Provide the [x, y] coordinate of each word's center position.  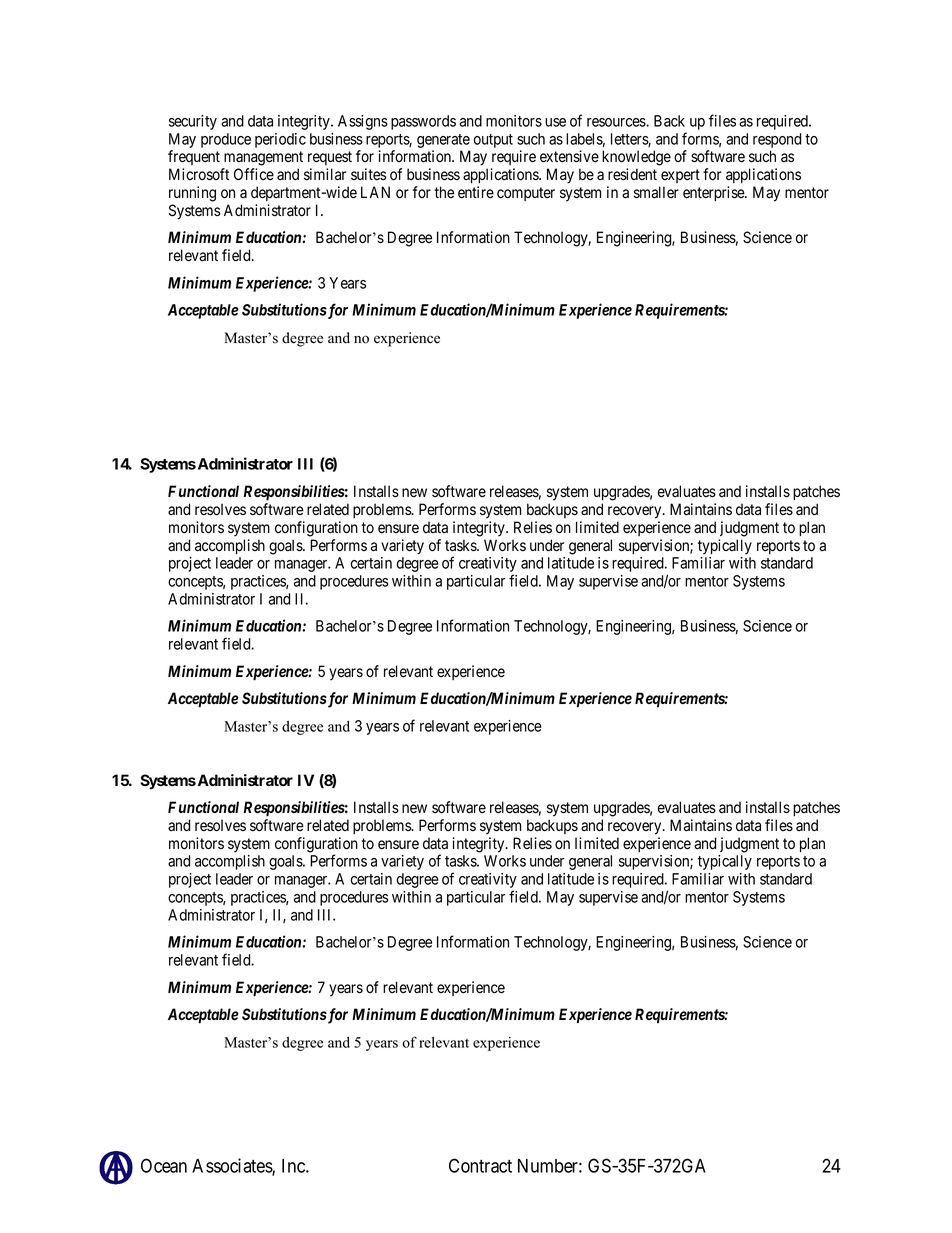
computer [526, 194]
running [192, 194]
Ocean [164, 1165]
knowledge [636, 158]
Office [254, 174]
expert [680, 176]
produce [226, 140]
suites [369, 174]
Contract [480, 1165]
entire [476, 192]
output [493, 141]
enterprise [714, 193]
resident [632, 174]
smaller [656, 192]
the [444, 192]
